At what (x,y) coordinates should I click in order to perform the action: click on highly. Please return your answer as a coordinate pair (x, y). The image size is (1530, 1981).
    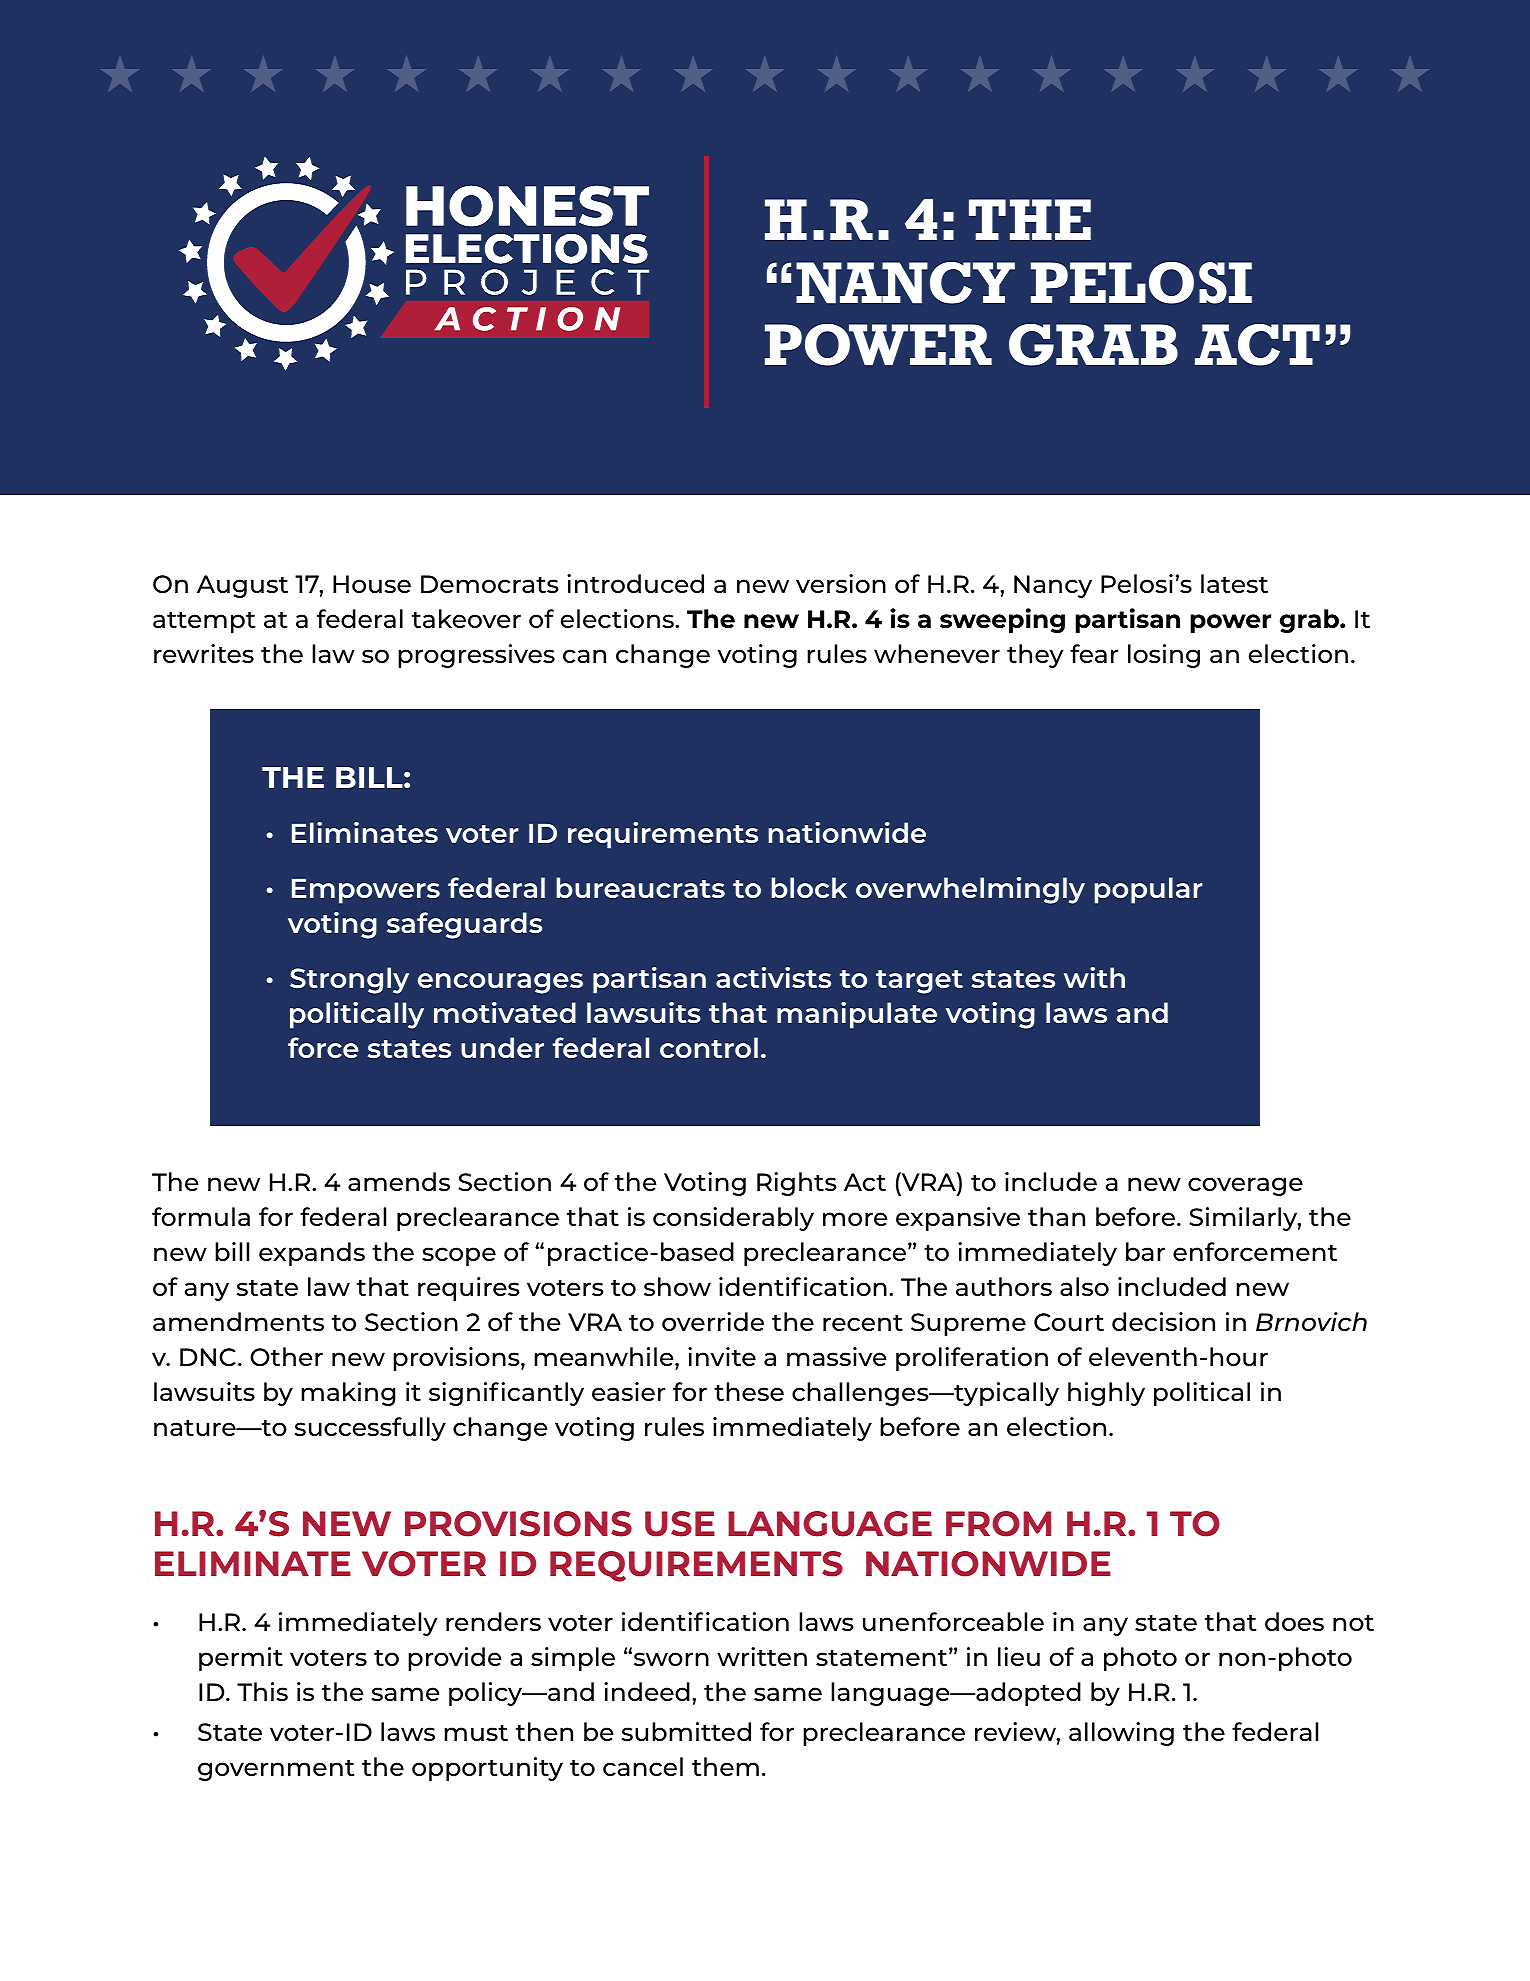
    Looking at the image, I should click on (1106, 1394).
